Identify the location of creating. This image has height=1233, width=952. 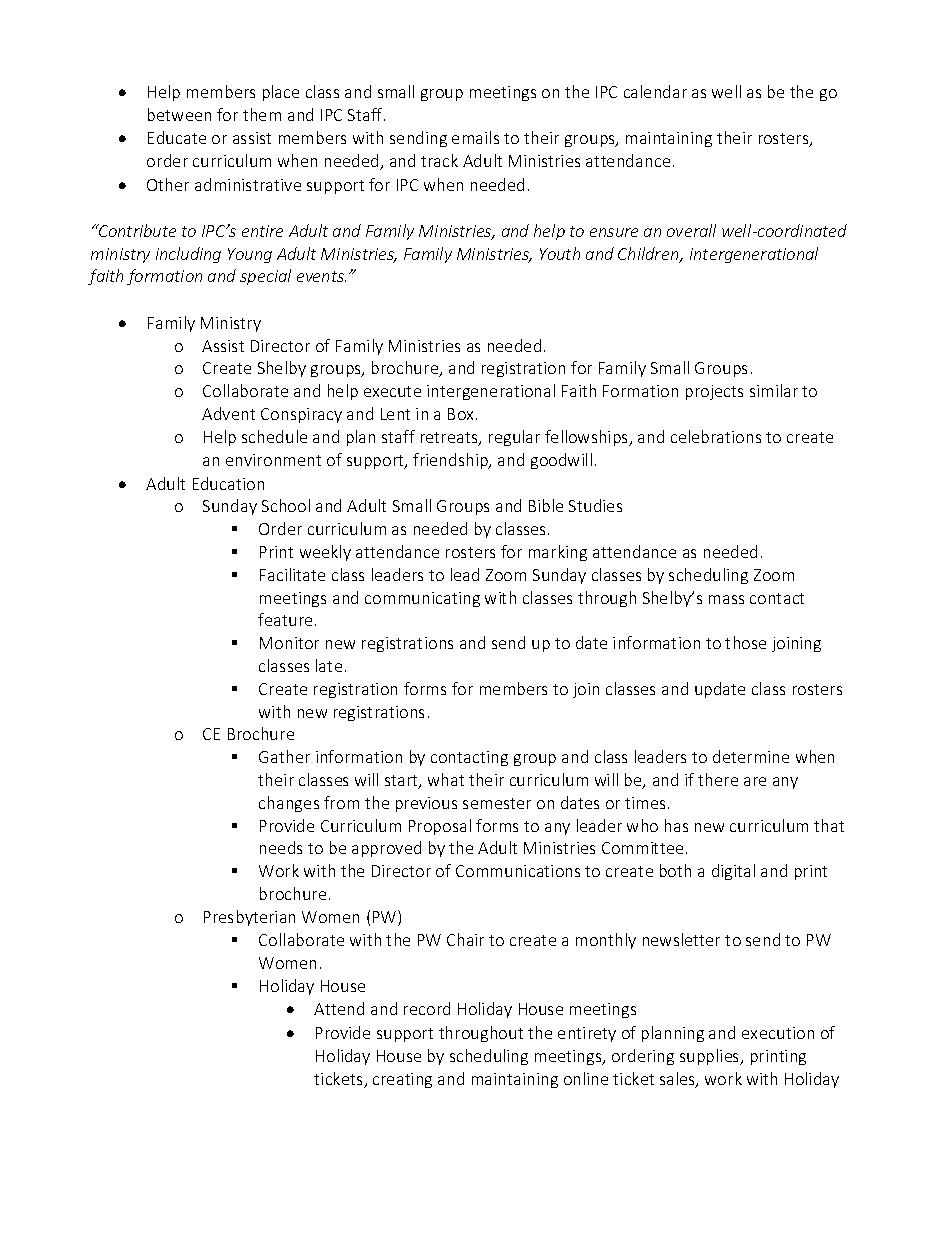
(402, 1080).
